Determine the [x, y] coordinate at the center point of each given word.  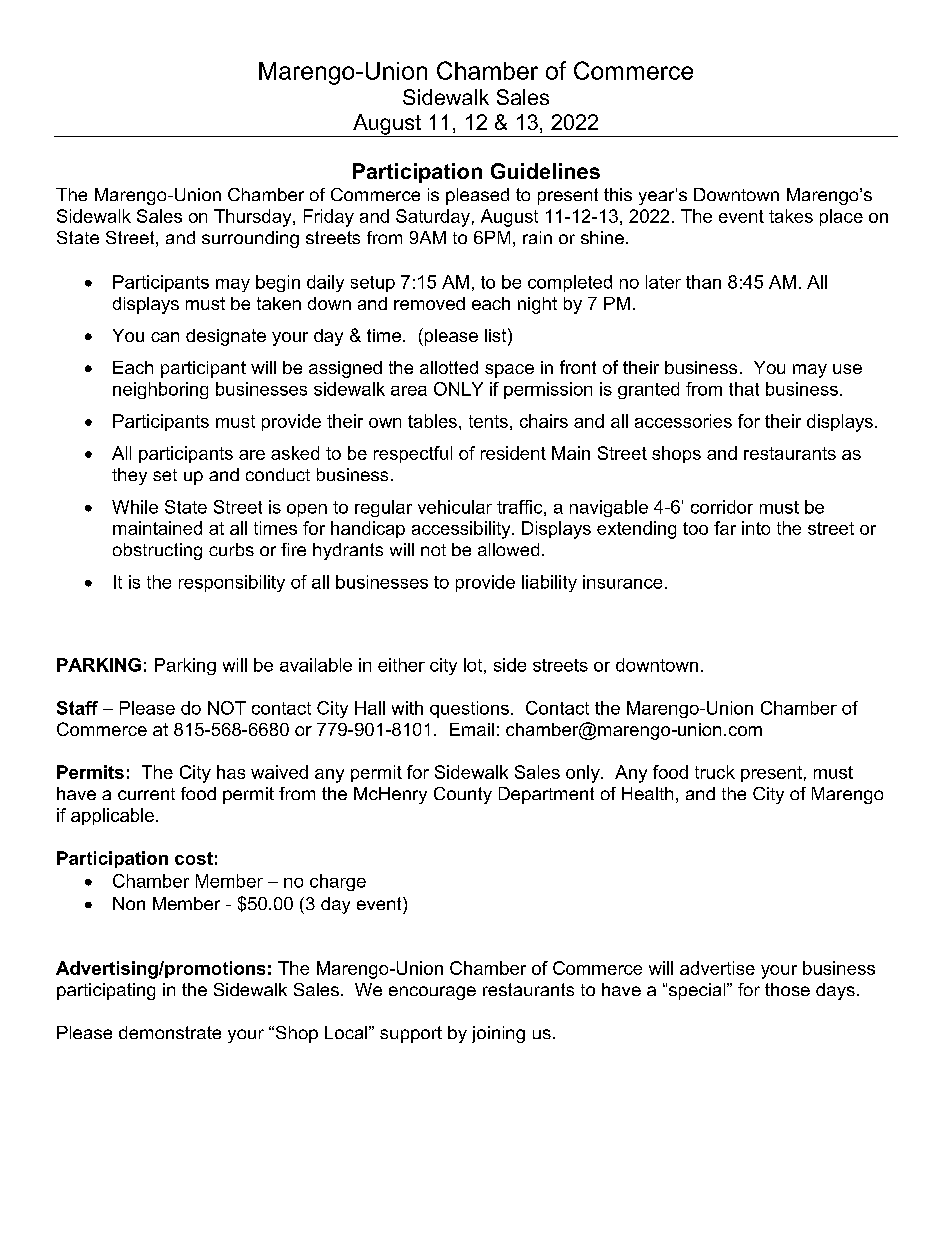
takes [791, 216]
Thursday [254, 218]
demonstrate [170, 1032]
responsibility [232, 583]
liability [549, 583]
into [756, 528]
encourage [432, 993]
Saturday [433, 218]
